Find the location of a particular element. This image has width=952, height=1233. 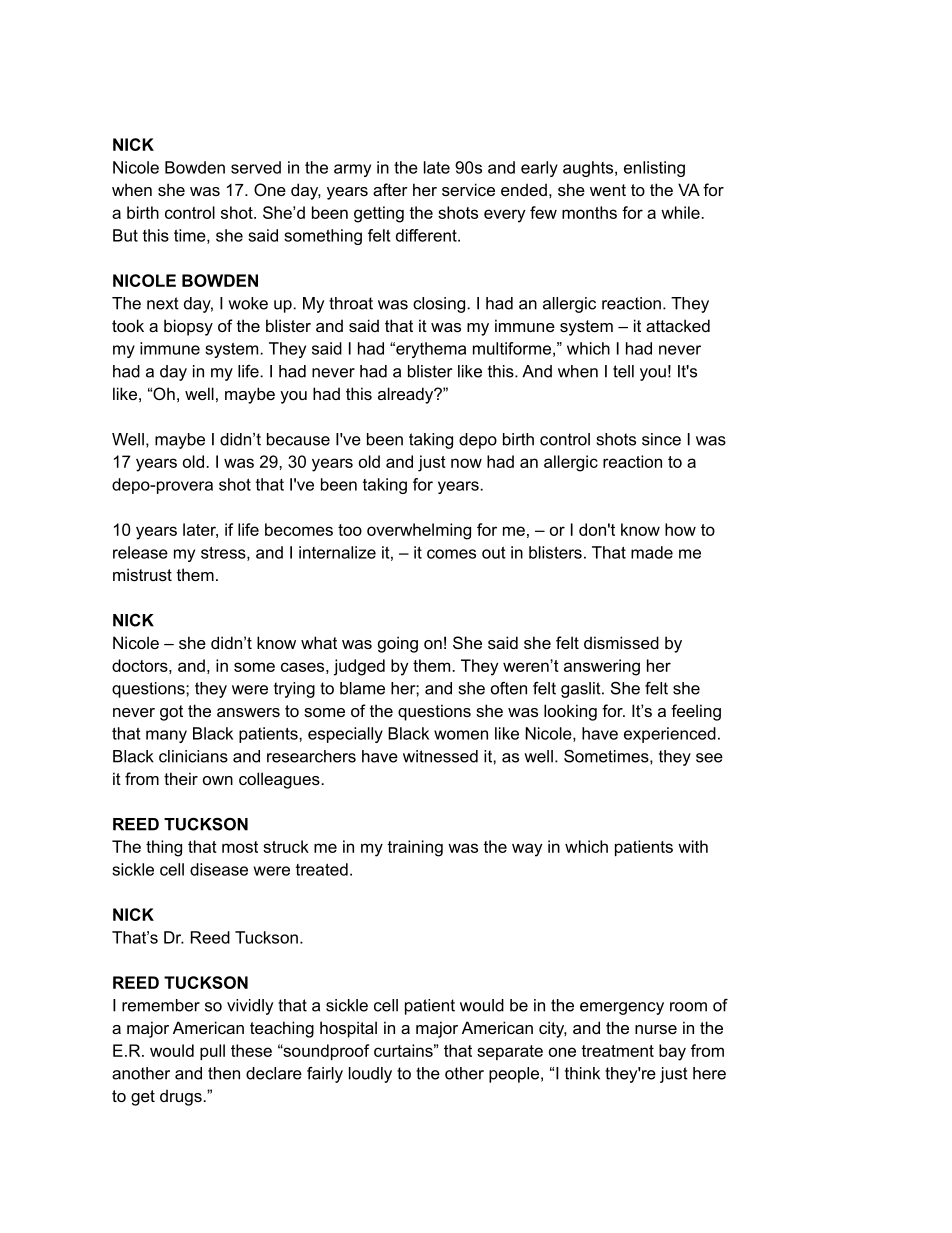

loudly is located at coordinates (370, 1075).
